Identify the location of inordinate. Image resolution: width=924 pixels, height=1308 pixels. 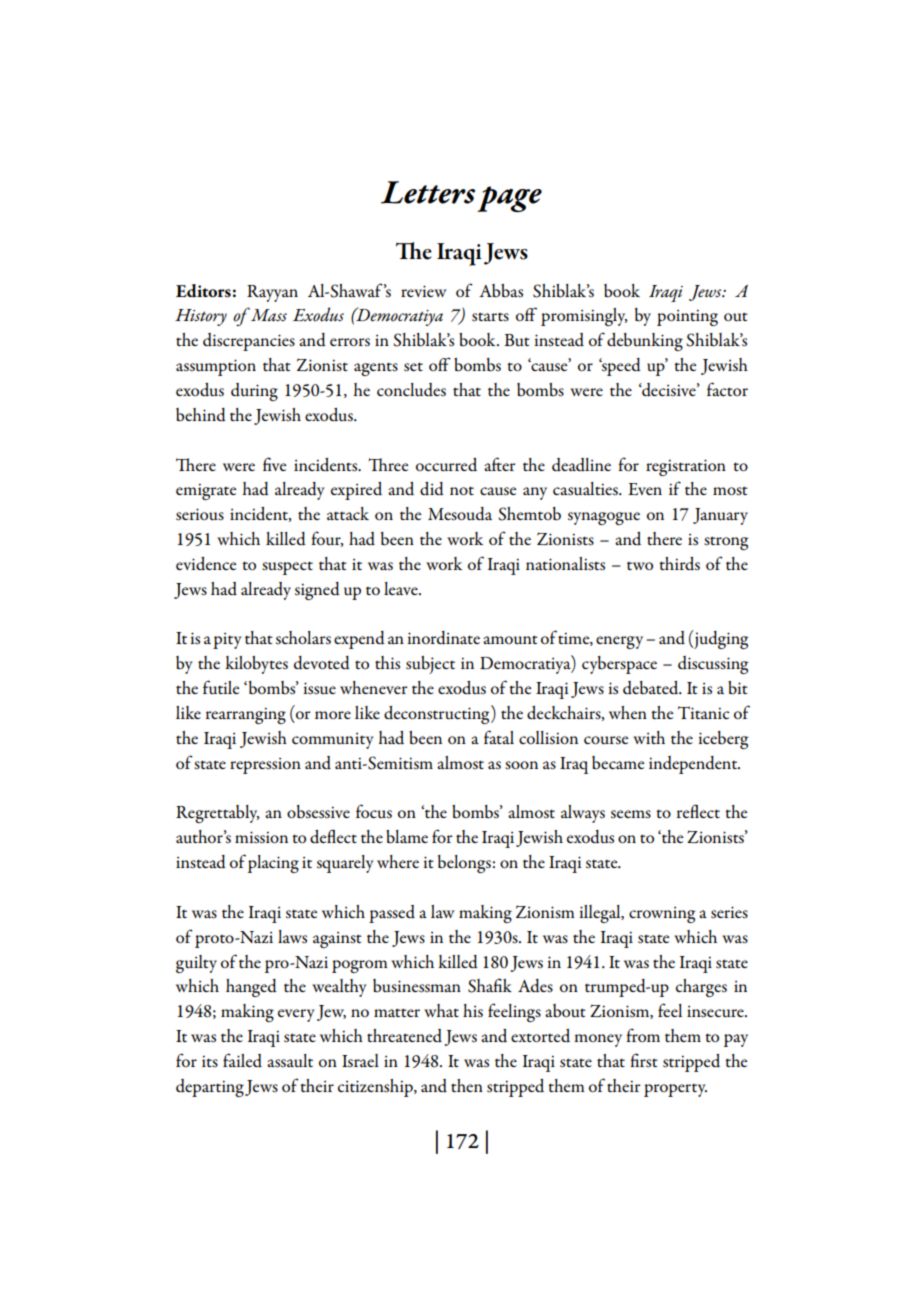
(443, 638).
